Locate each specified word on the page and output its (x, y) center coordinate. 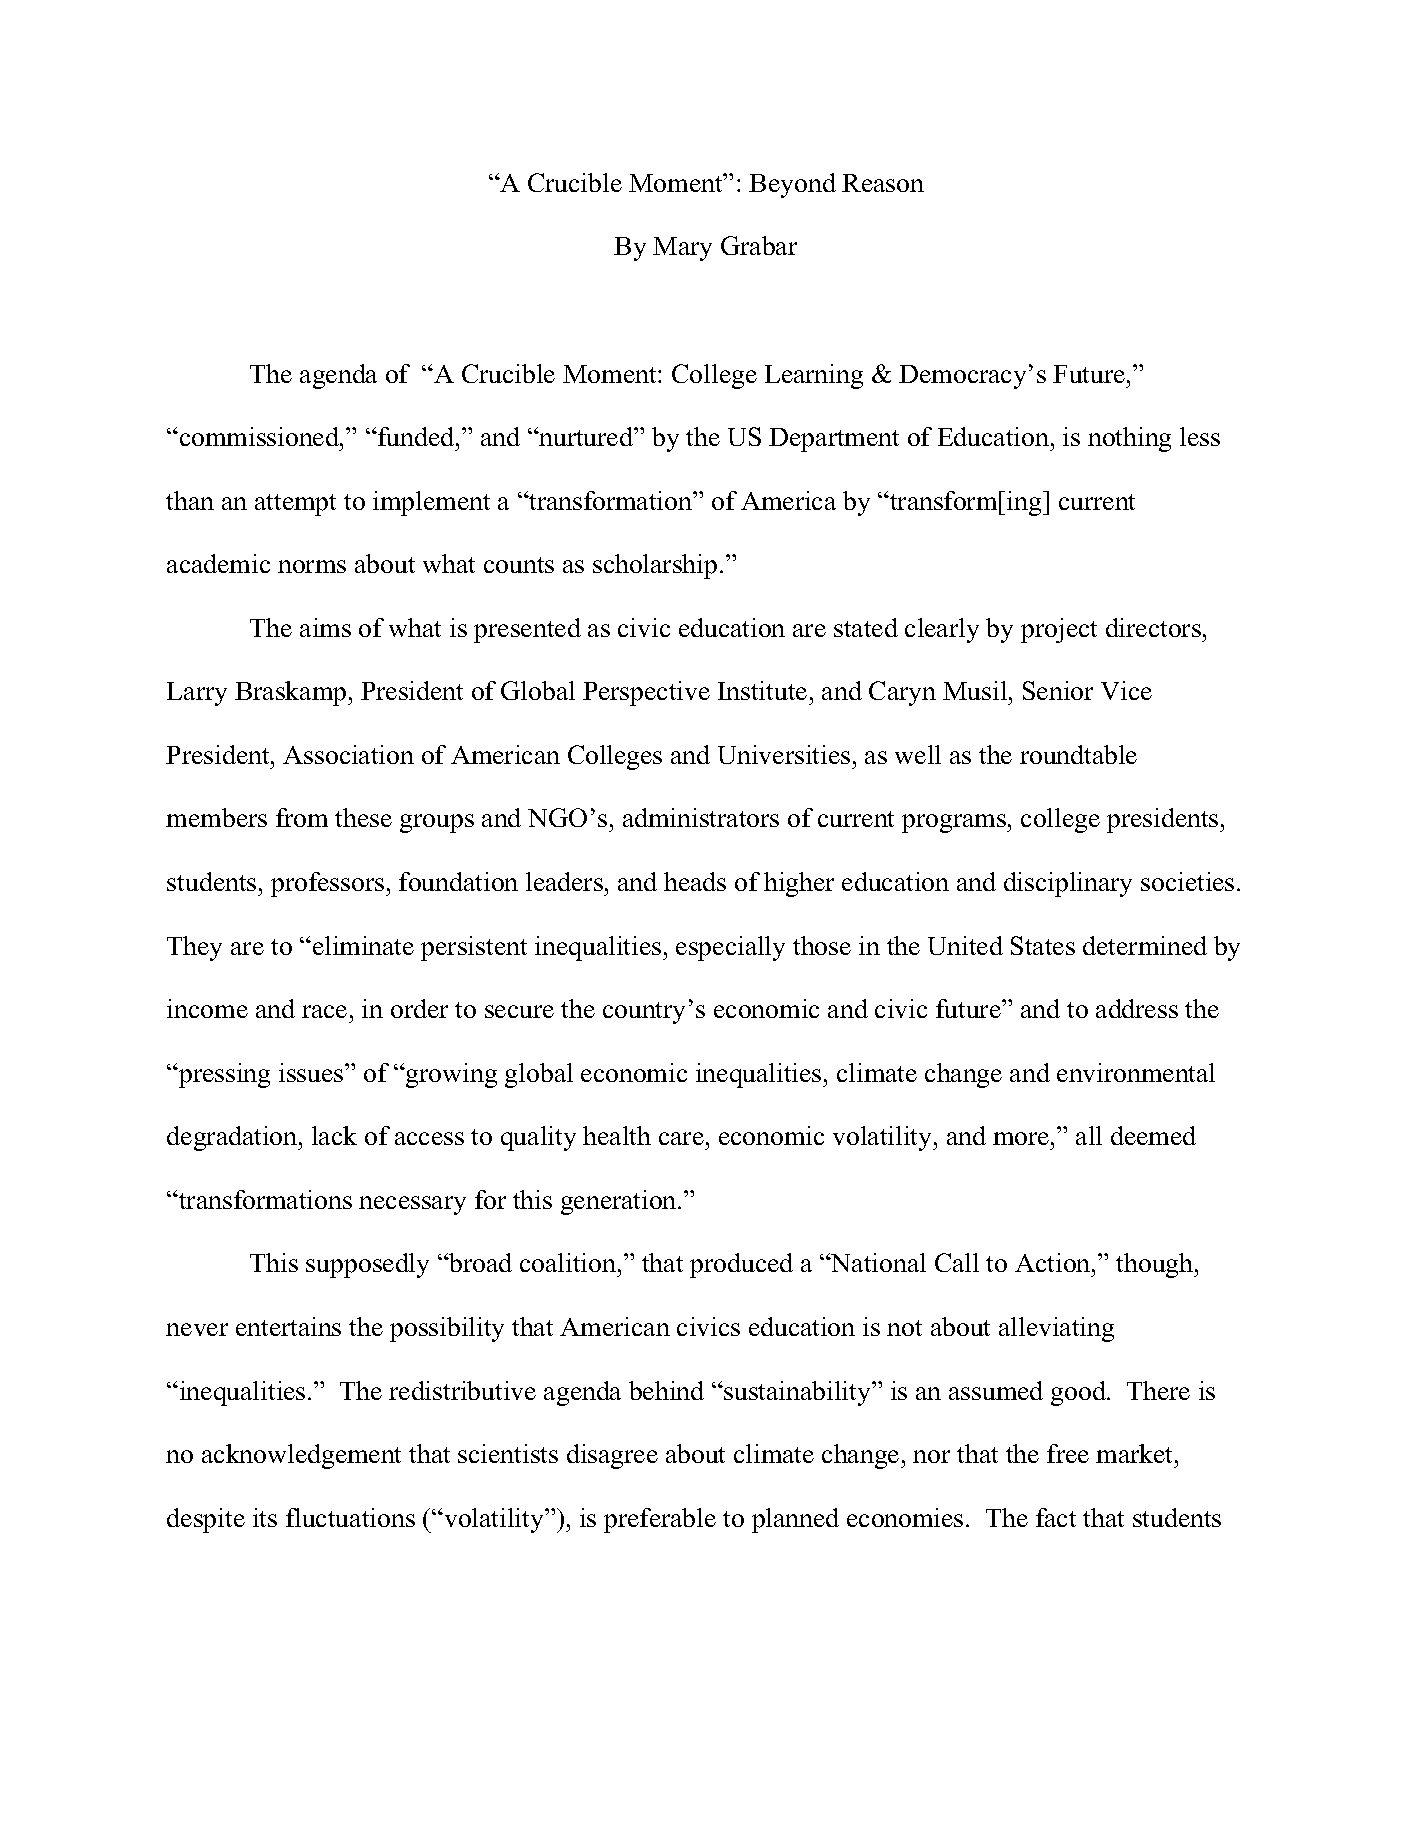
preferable (660, 1520)
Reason (883, 183)
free (1068, 1453)
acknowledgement (301, 1456)
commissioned (261, 436)
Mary (682, 249)
